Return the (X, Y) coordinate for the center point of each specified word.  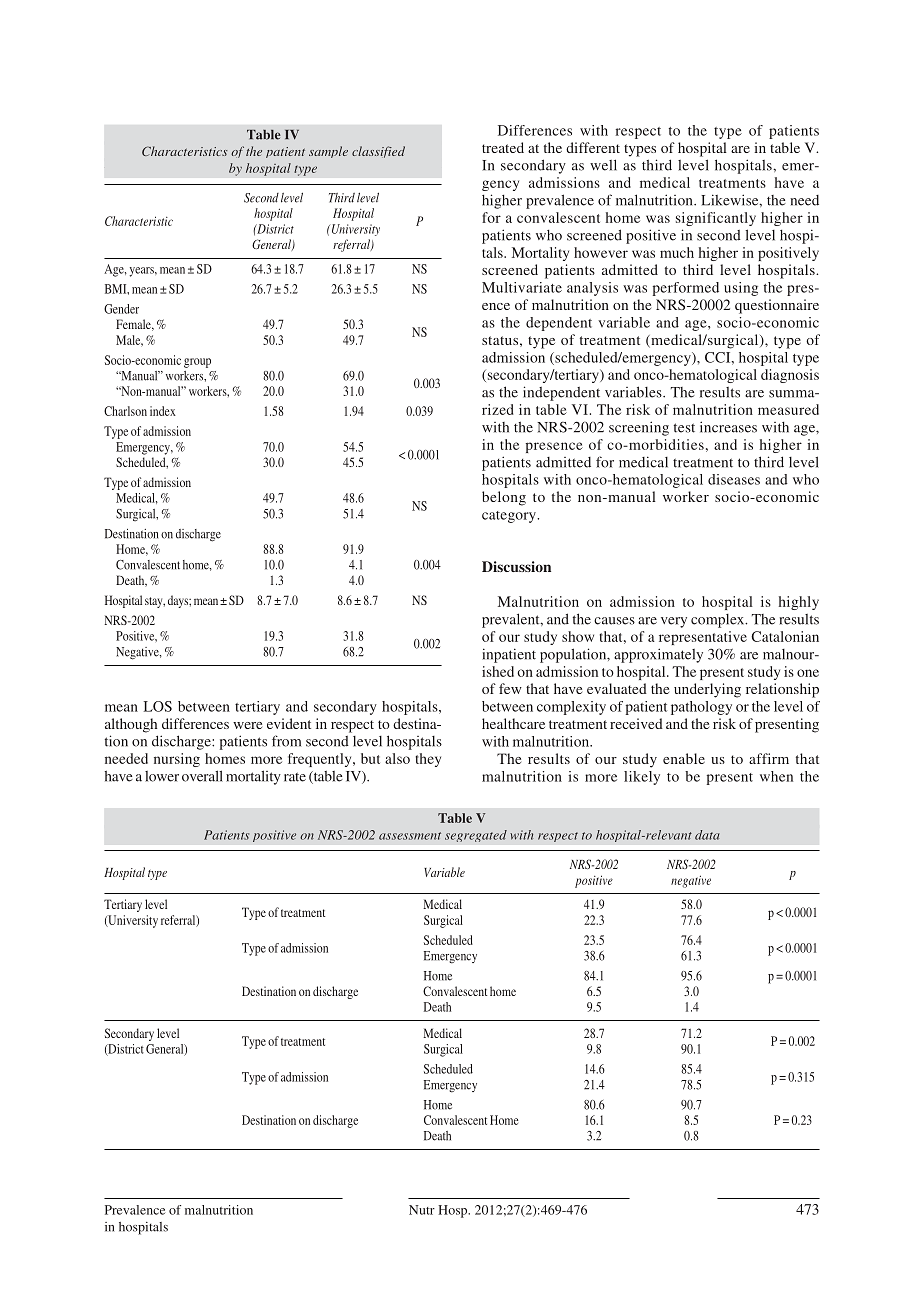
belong (504, 498)
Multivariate (522, 287)
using (741, 289)
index (163, 411)
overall (202, 776)
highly (799, 603)
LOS (158, 706)
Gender (121, 309)
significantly (716, 219)
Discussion (516, 566)
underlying (707, 690)
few (510, 688)
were (247, 725)
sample (328, 152)
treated (503, 147)
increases (728, 427)
